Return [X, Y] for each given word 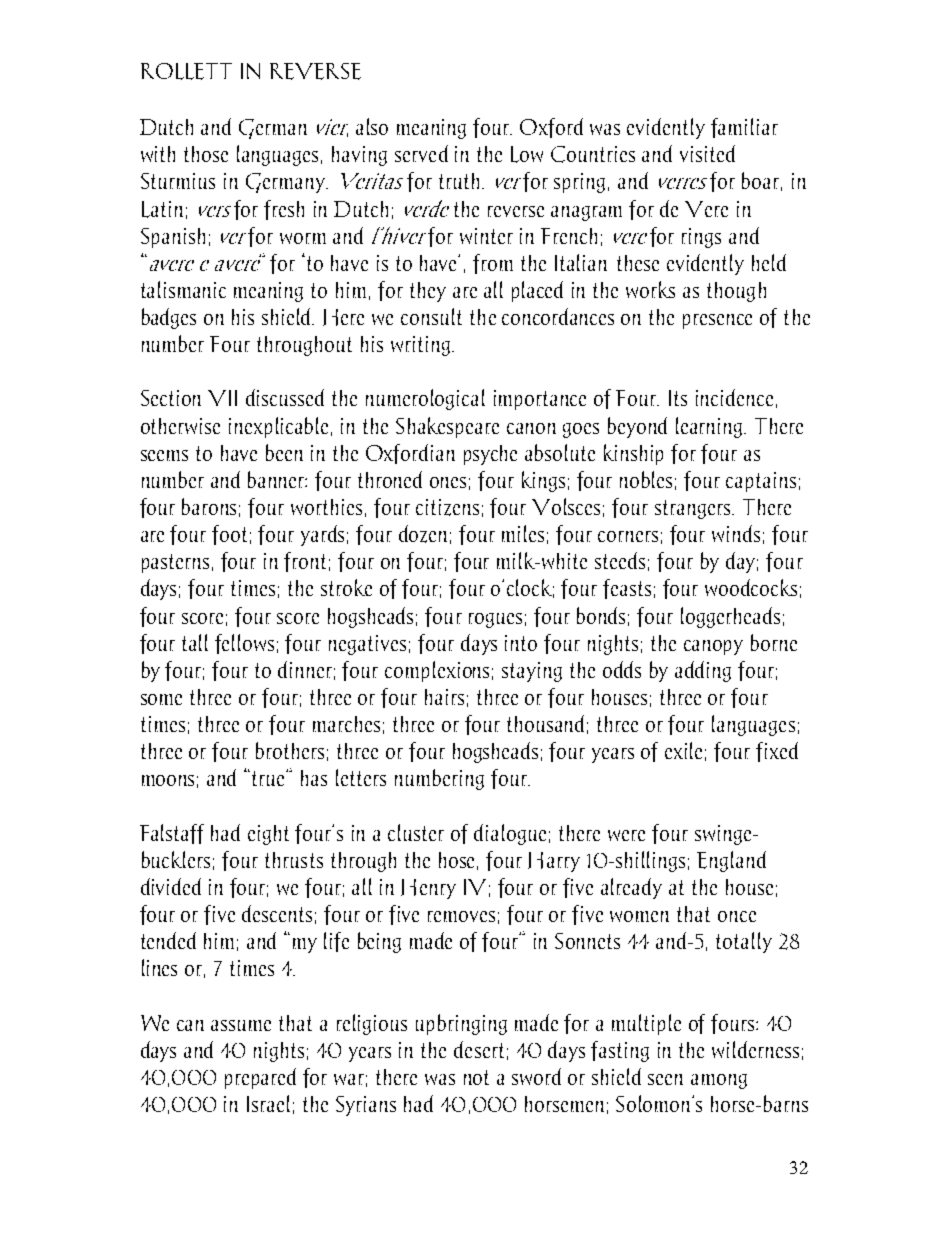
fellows [244, 644]
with [158, 154]
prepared [260, 1078]
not [476, 1077]
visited [707, 153]
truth [461, 181]
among [719, 1081]
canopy [713, 647]
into [521, 643]
